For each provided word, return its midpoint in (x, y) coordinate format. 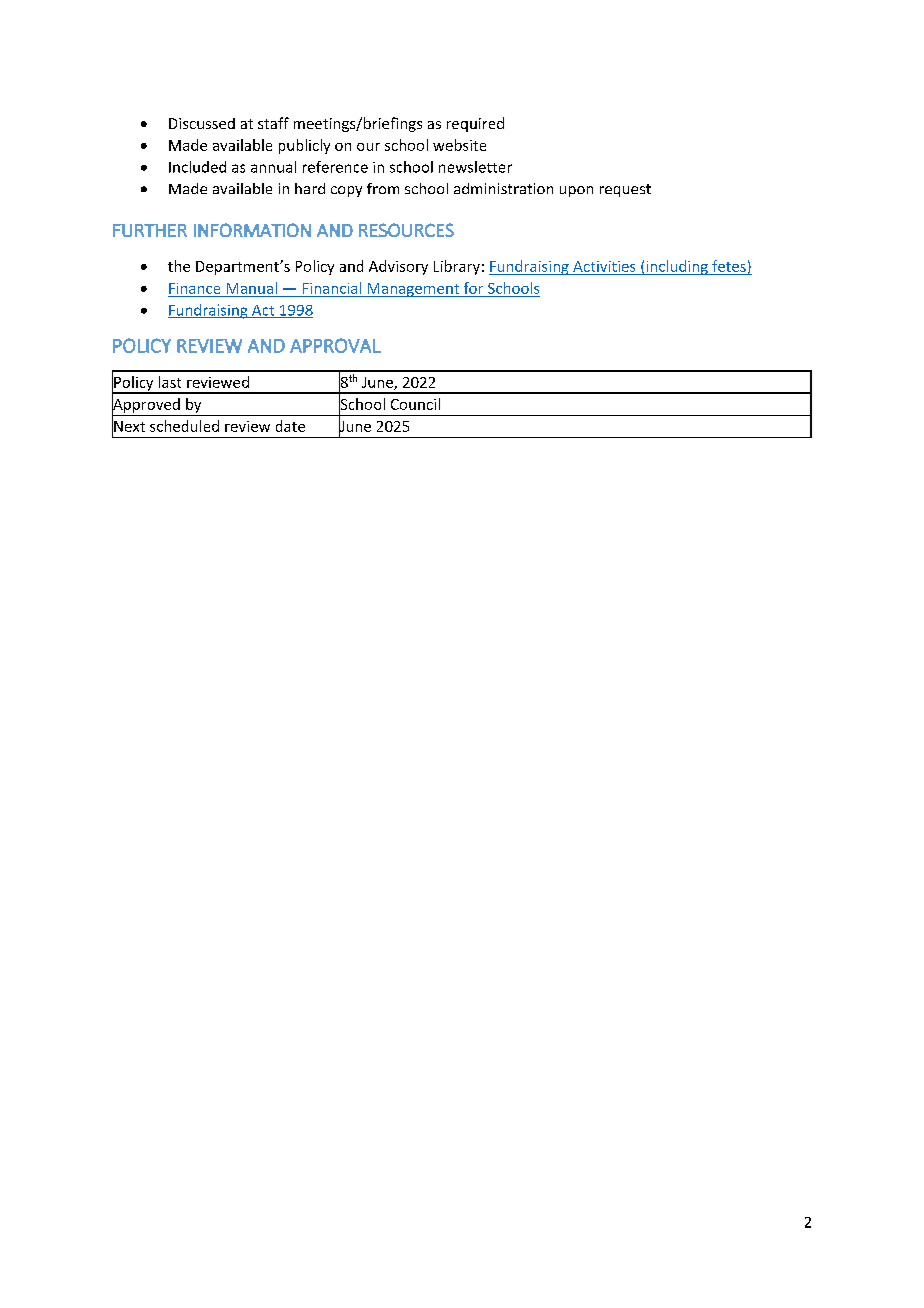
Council (415, 404)
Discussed (202, 123)
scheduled (184, 426)
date (290, 426)
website (459, 145)
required (475, 124)
